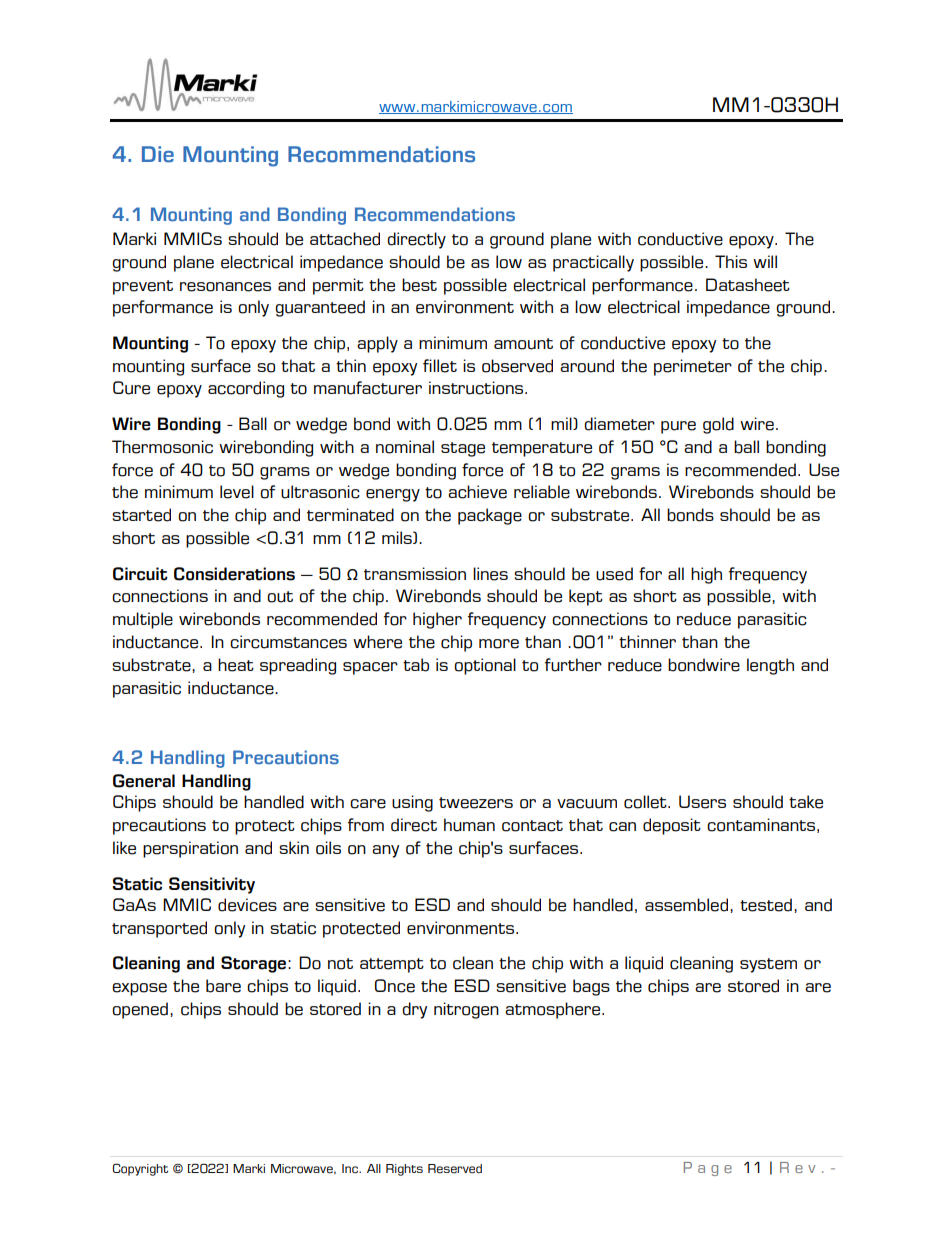 The width and height of the screenshot is (952, 1233). What do you see at coordinates (770, 666) in the screenshot?
I see `length` at bounding box center [770, 666].
